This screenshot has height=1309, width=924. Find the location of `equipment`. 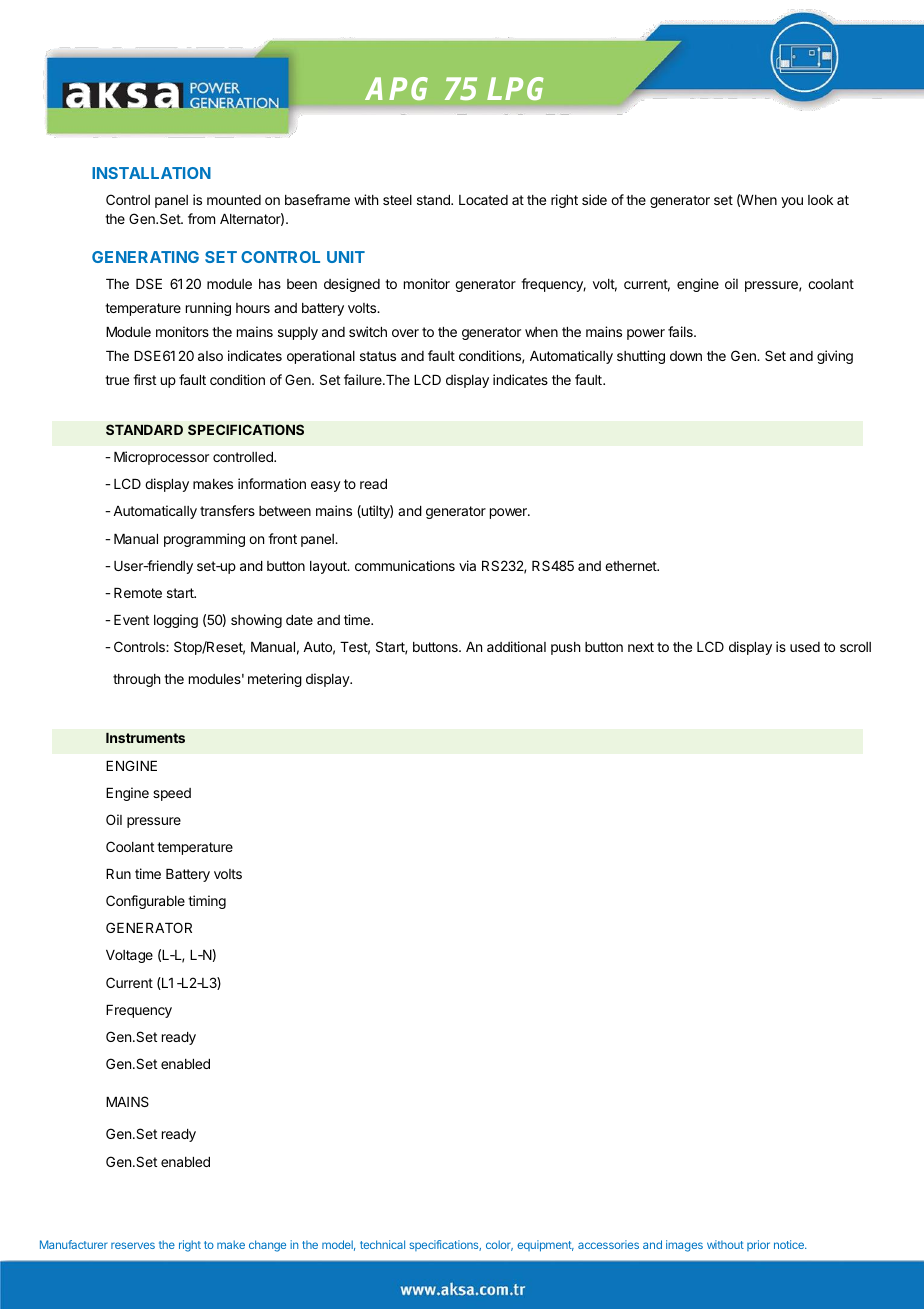

equipment is located at coordinates (545, 1246).
